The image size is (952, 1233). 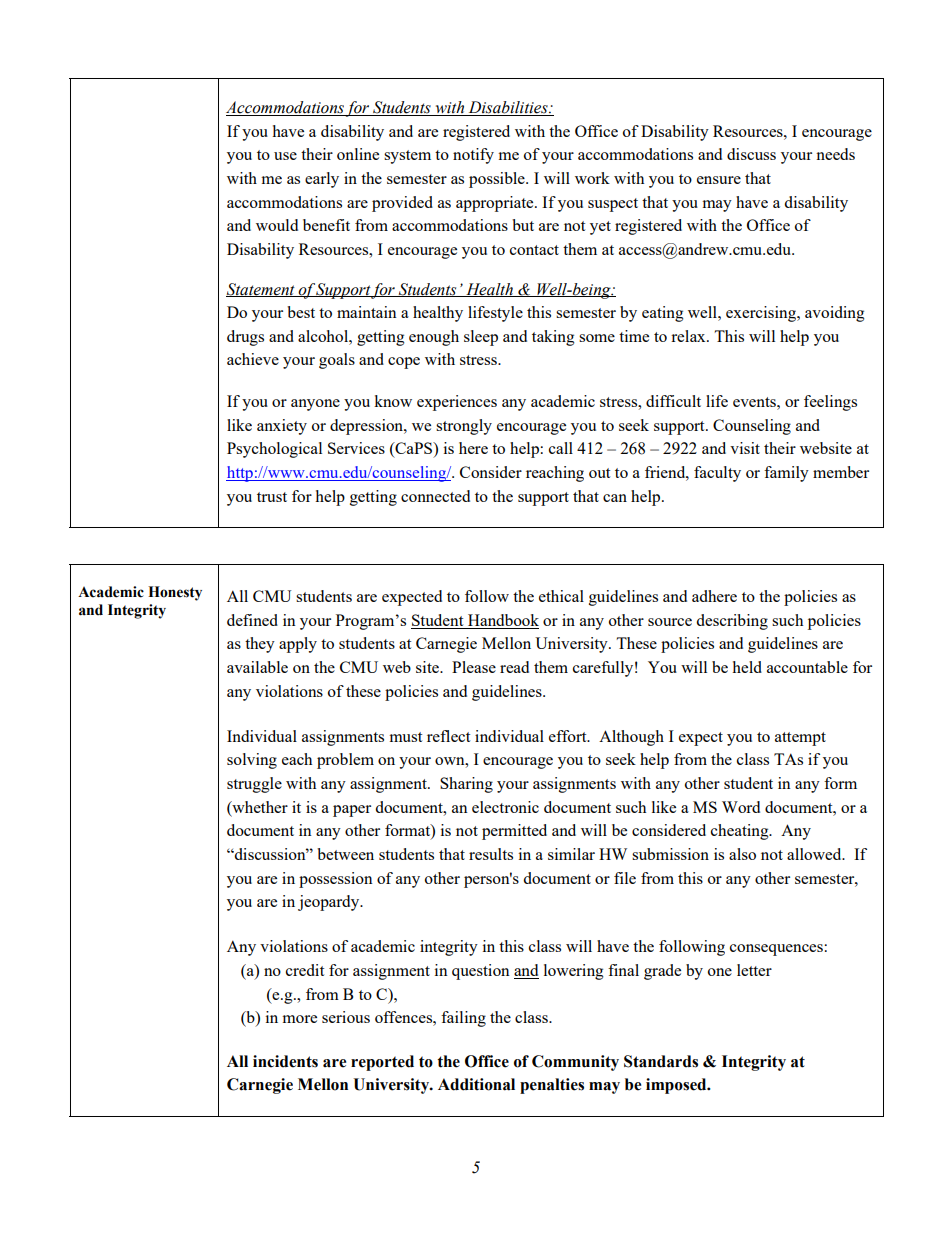 I want to click on incidents, so click(x=285, y=1061).
